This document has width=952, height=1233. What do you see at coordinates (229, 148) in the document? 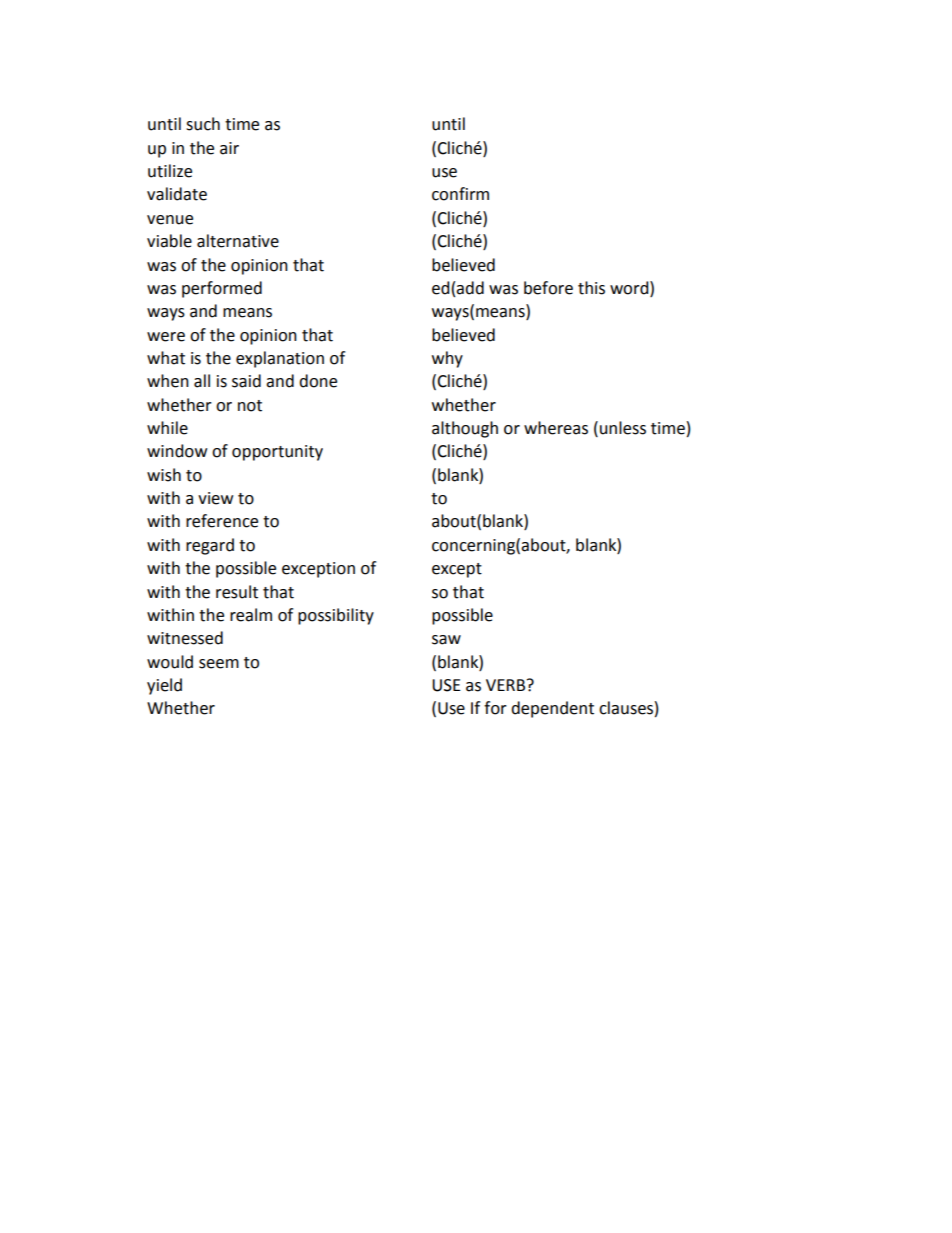
I see `air` at bounding box center [229, 148].
